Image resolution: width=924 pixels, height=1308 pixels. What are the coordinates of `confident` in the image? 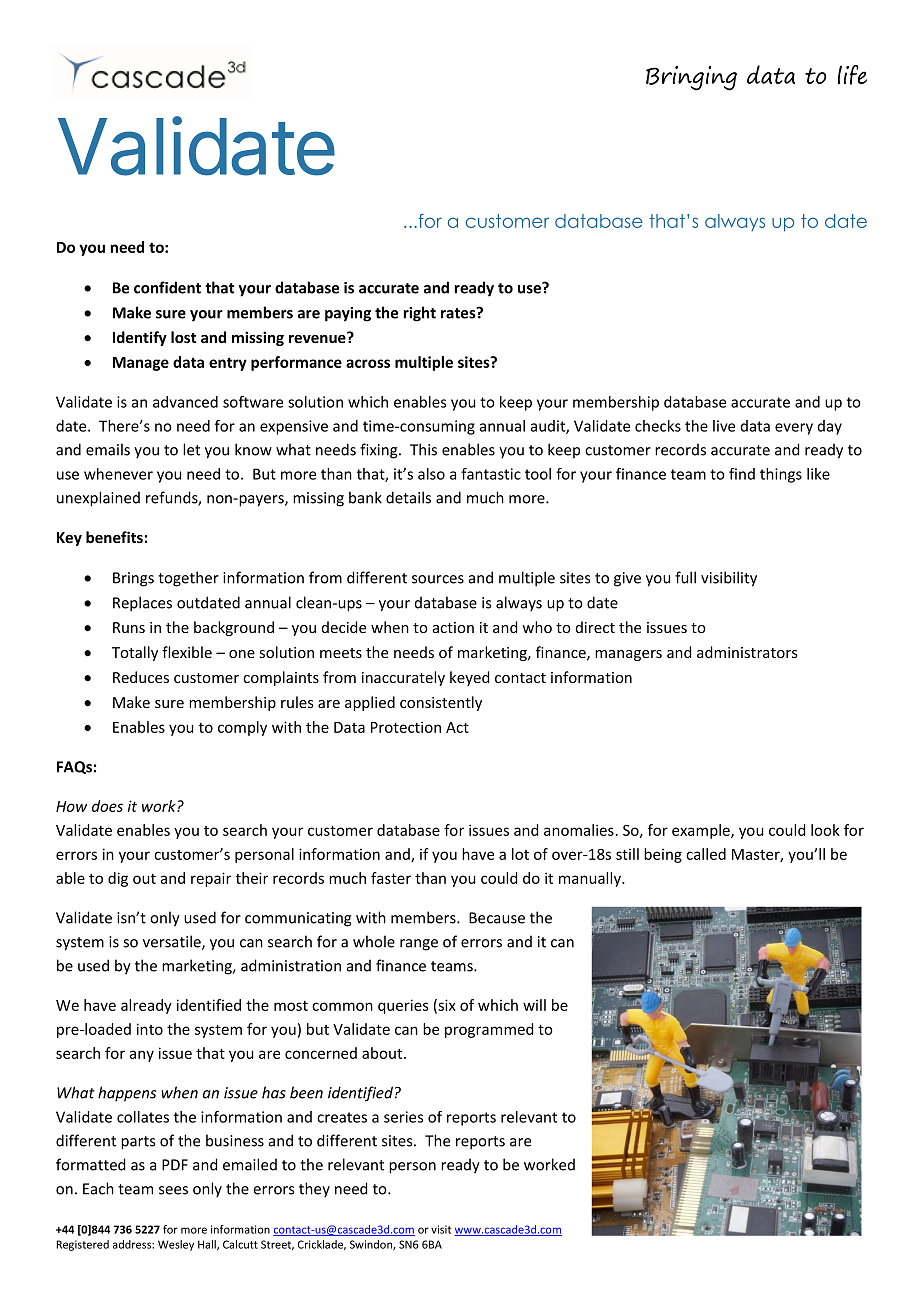 It's located at (167, 287).
